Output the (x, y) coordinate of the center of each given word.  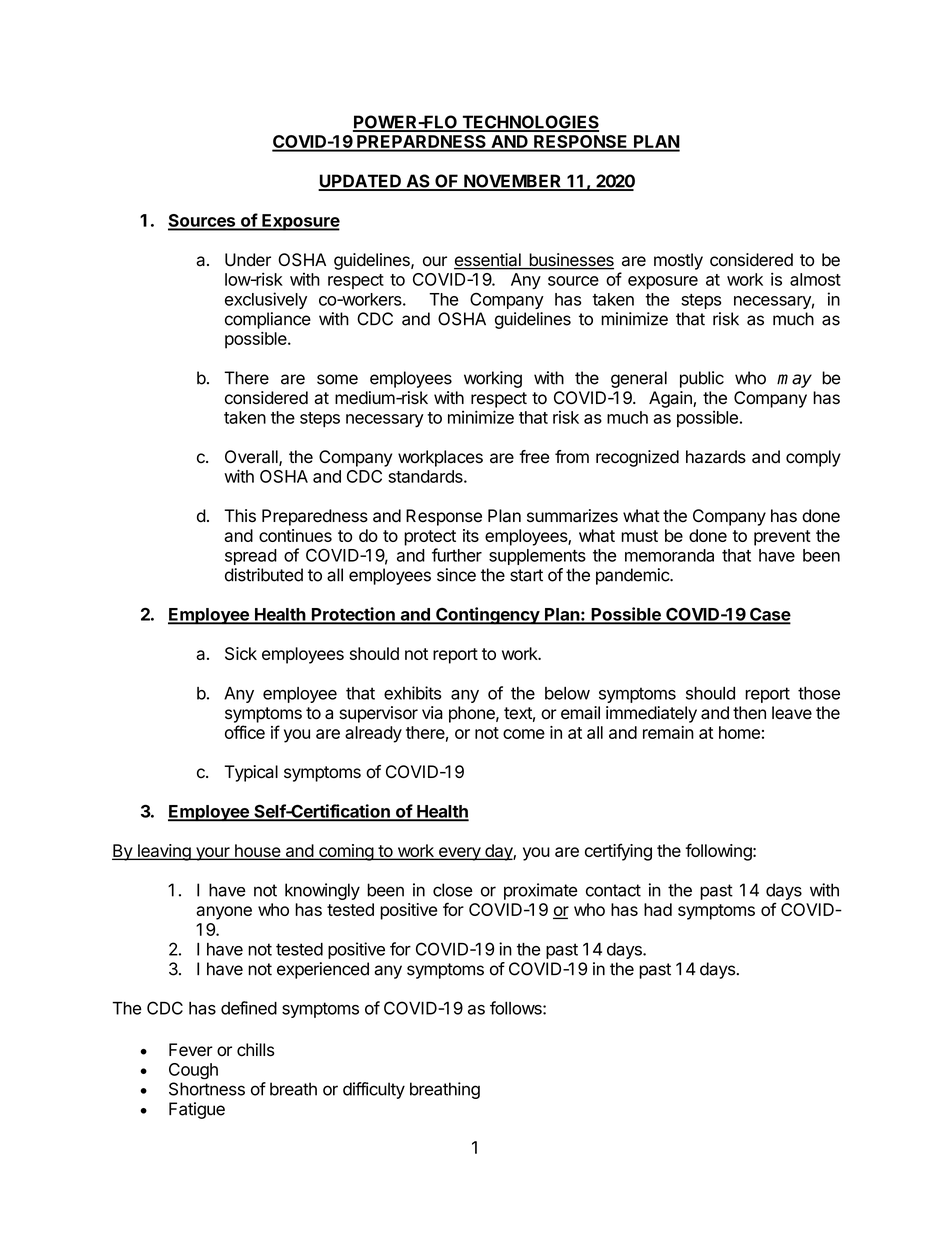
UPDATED (360, 182)
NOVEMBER (513, 182)
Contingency (487, 616)
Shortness (207, 1089)
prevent (782, 538)
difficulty (374, 1090)
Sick (241, 653)
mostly (678, 261)
